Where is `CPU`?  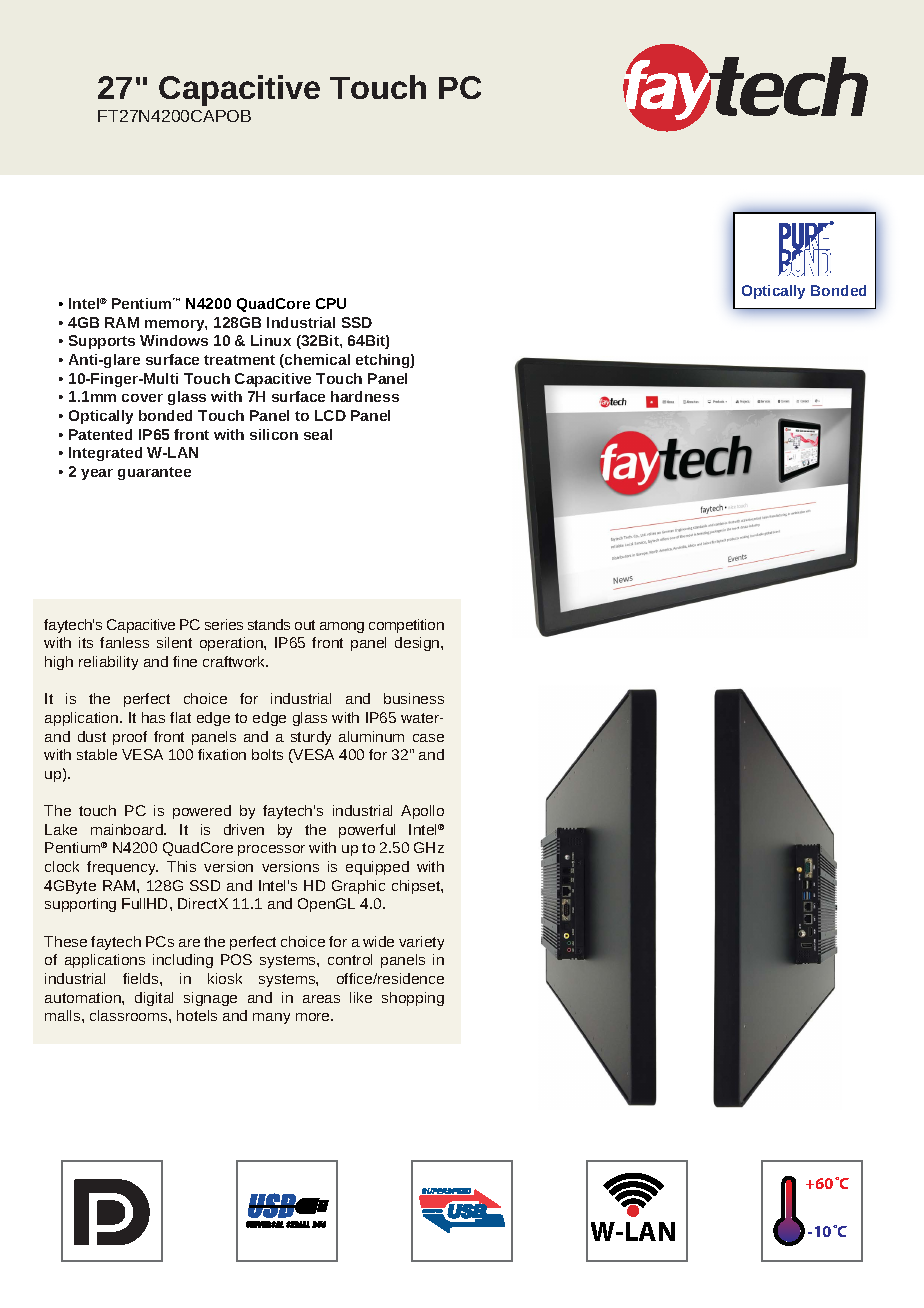 CPU is located at coordinates (331, 303).
